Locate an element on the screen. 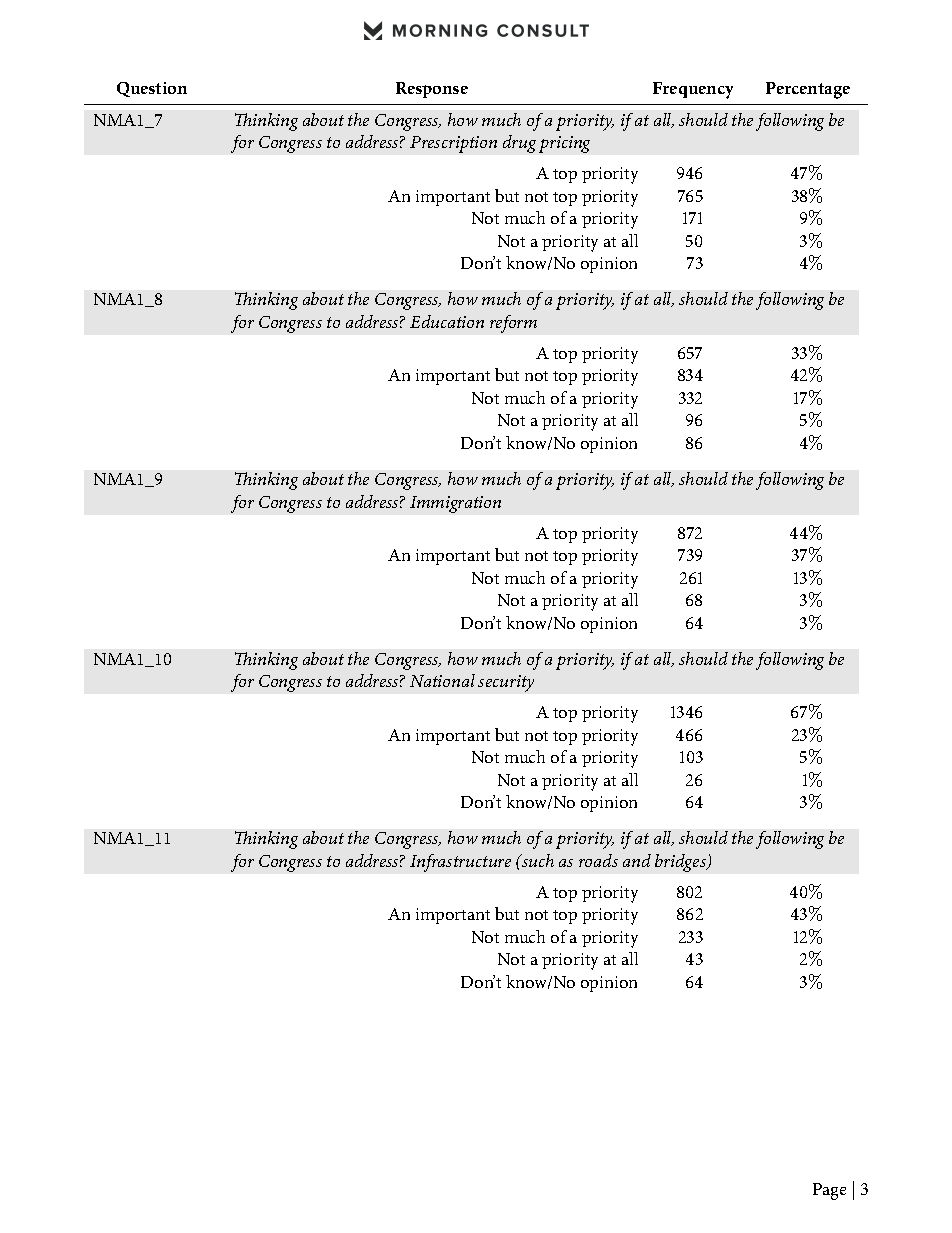 The image size is (952, 1233). bridges is located at coordinates (682, 863).
